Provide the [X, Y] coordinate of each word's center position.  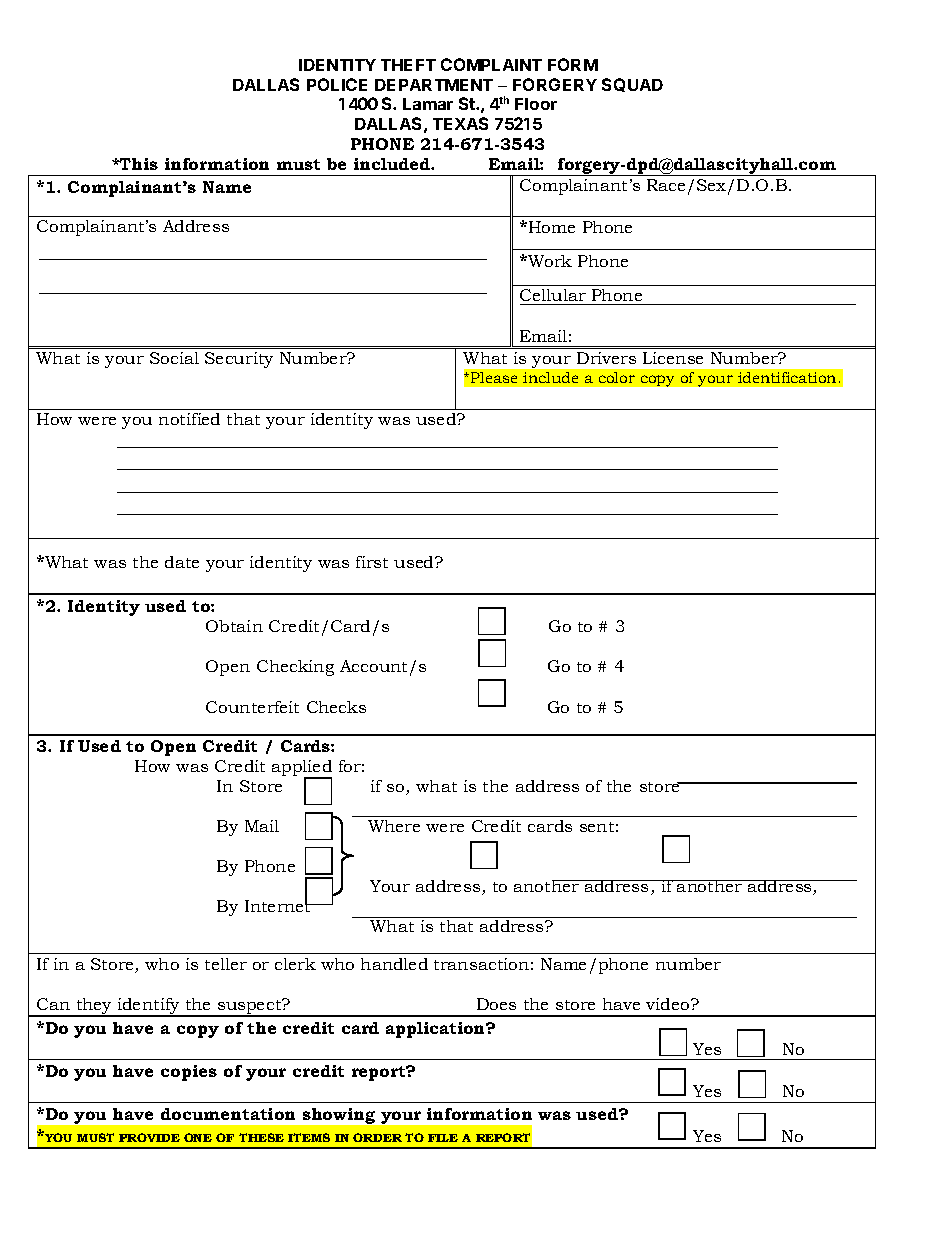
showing [339, 1116]
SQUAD [632, 85]
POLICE [337, 84]
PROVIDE [149, 1137]
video [669, 1004]
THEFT [408, 65]
